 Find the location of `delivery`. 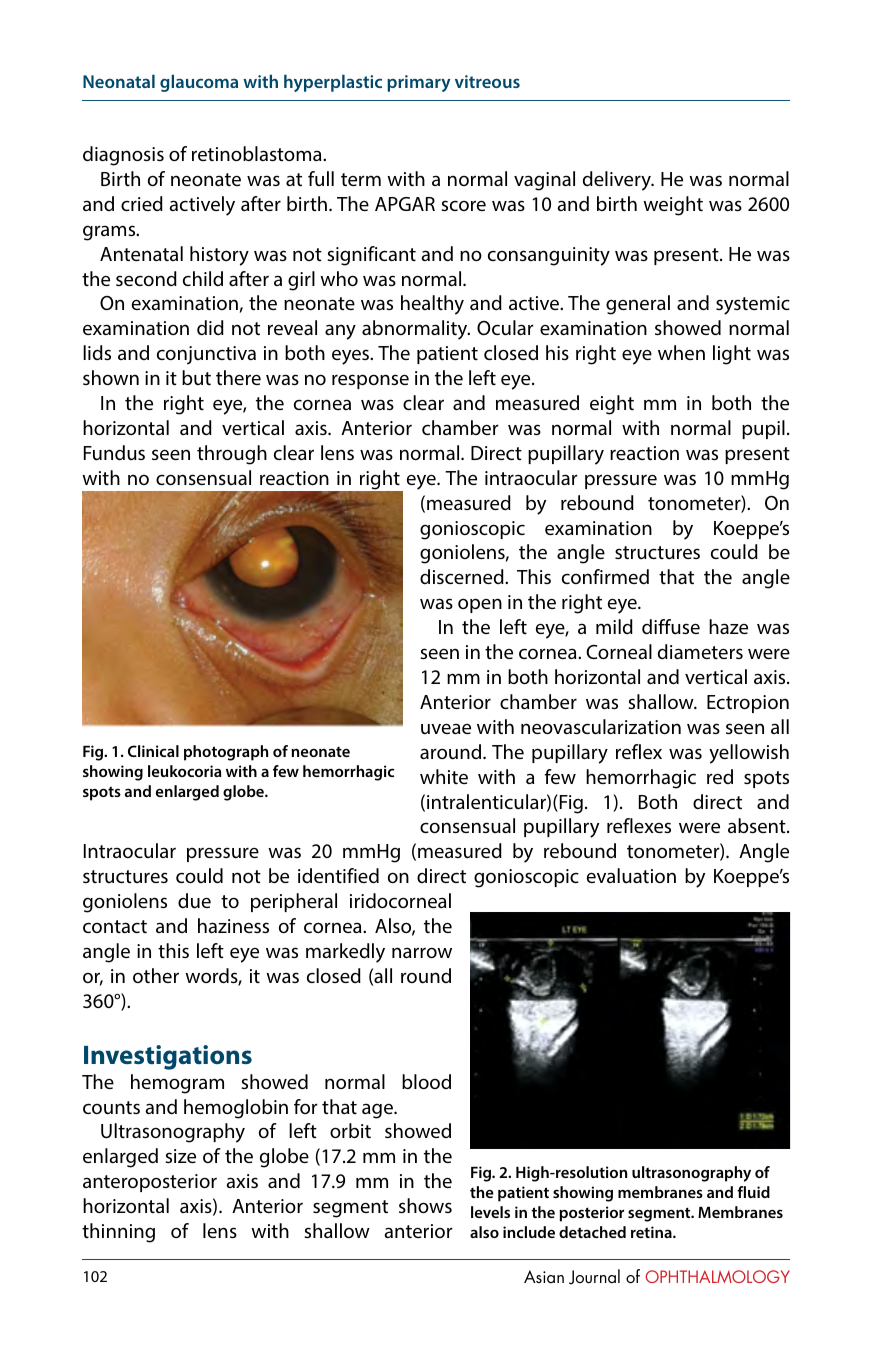

delivery is located at coordinates (618, 181).
